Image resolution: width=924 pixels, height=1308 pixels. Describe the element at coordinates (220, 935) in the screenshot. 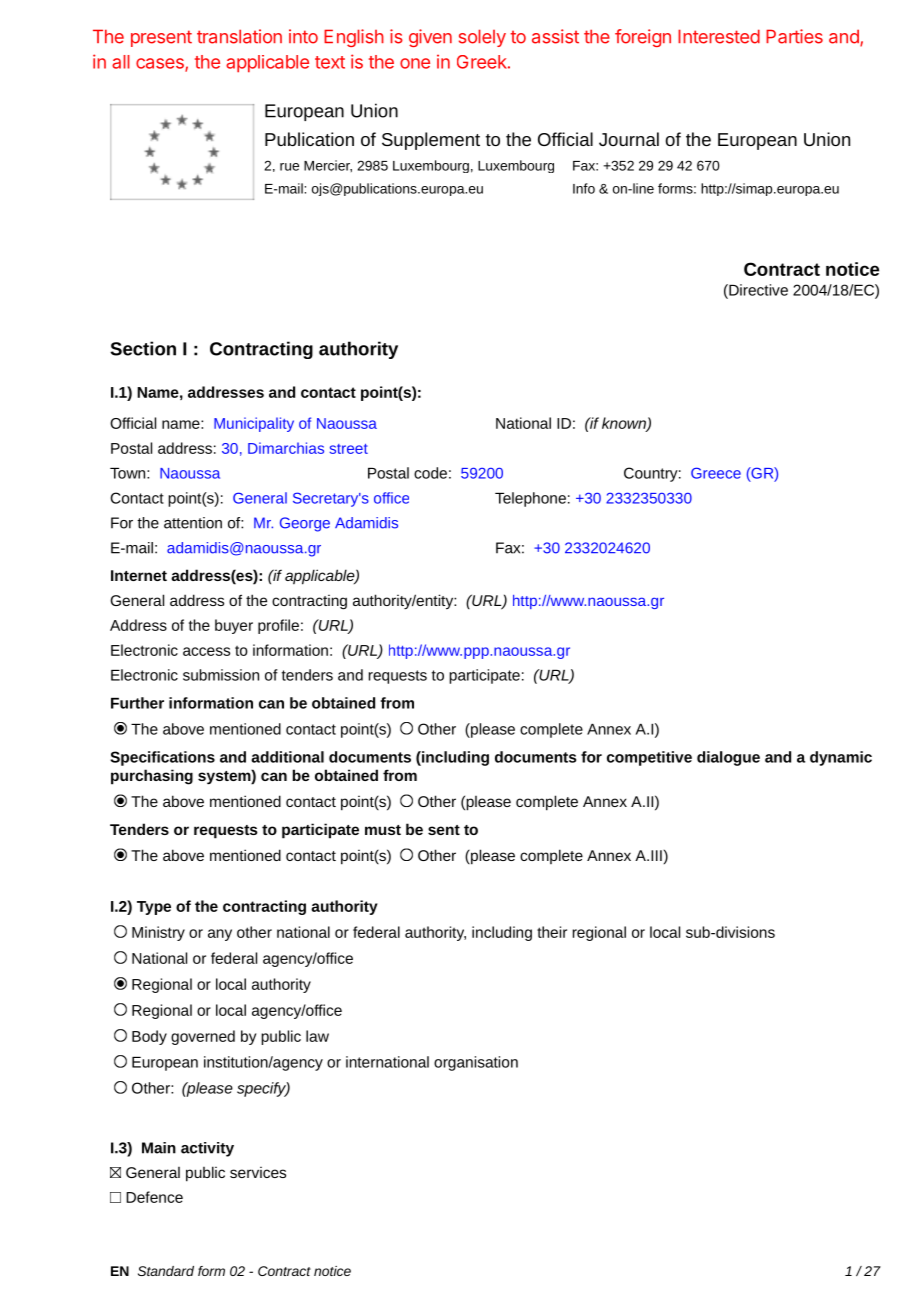

I see `any` at that location.
